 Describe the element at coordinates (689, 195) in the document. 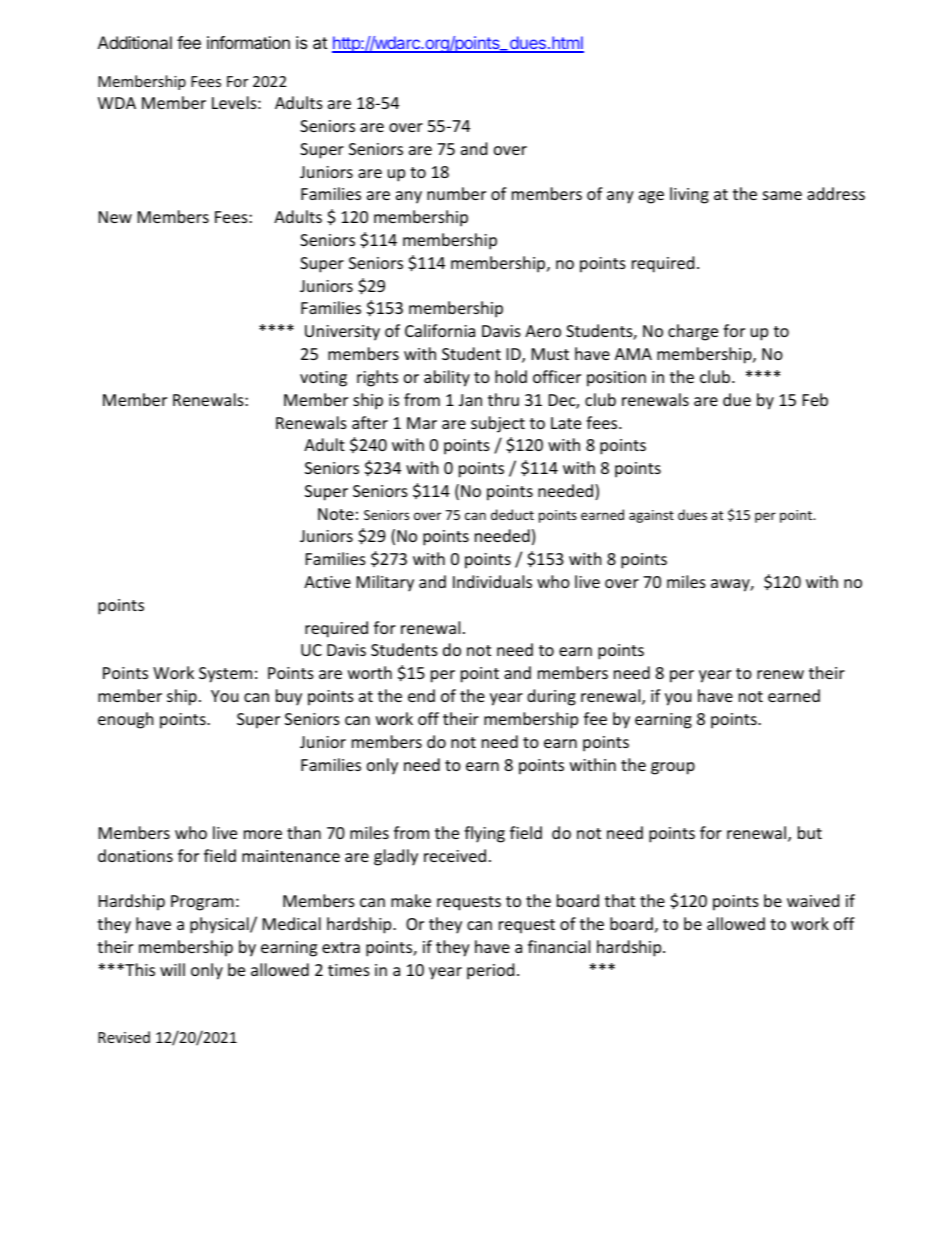

I see `living` at that location.
